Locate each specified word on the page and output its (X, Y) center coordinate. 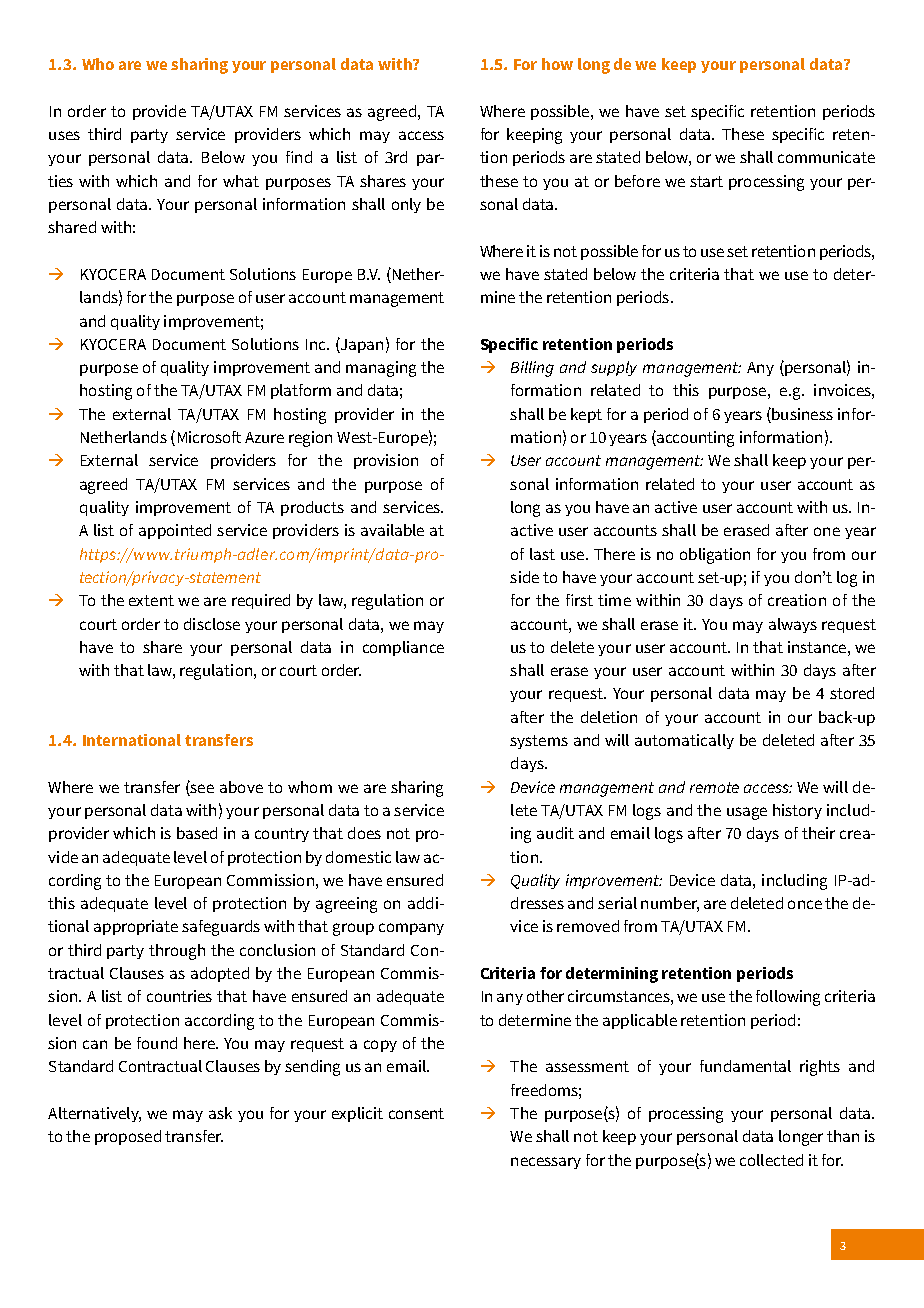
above (241, 787)
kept (586, 415)
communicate (826, 157)
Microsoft (209, 437)
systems (539, 742)
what (241, 181)
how (557, 64)
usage (747, 813)
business (801, 414)
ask (220, 1113)
